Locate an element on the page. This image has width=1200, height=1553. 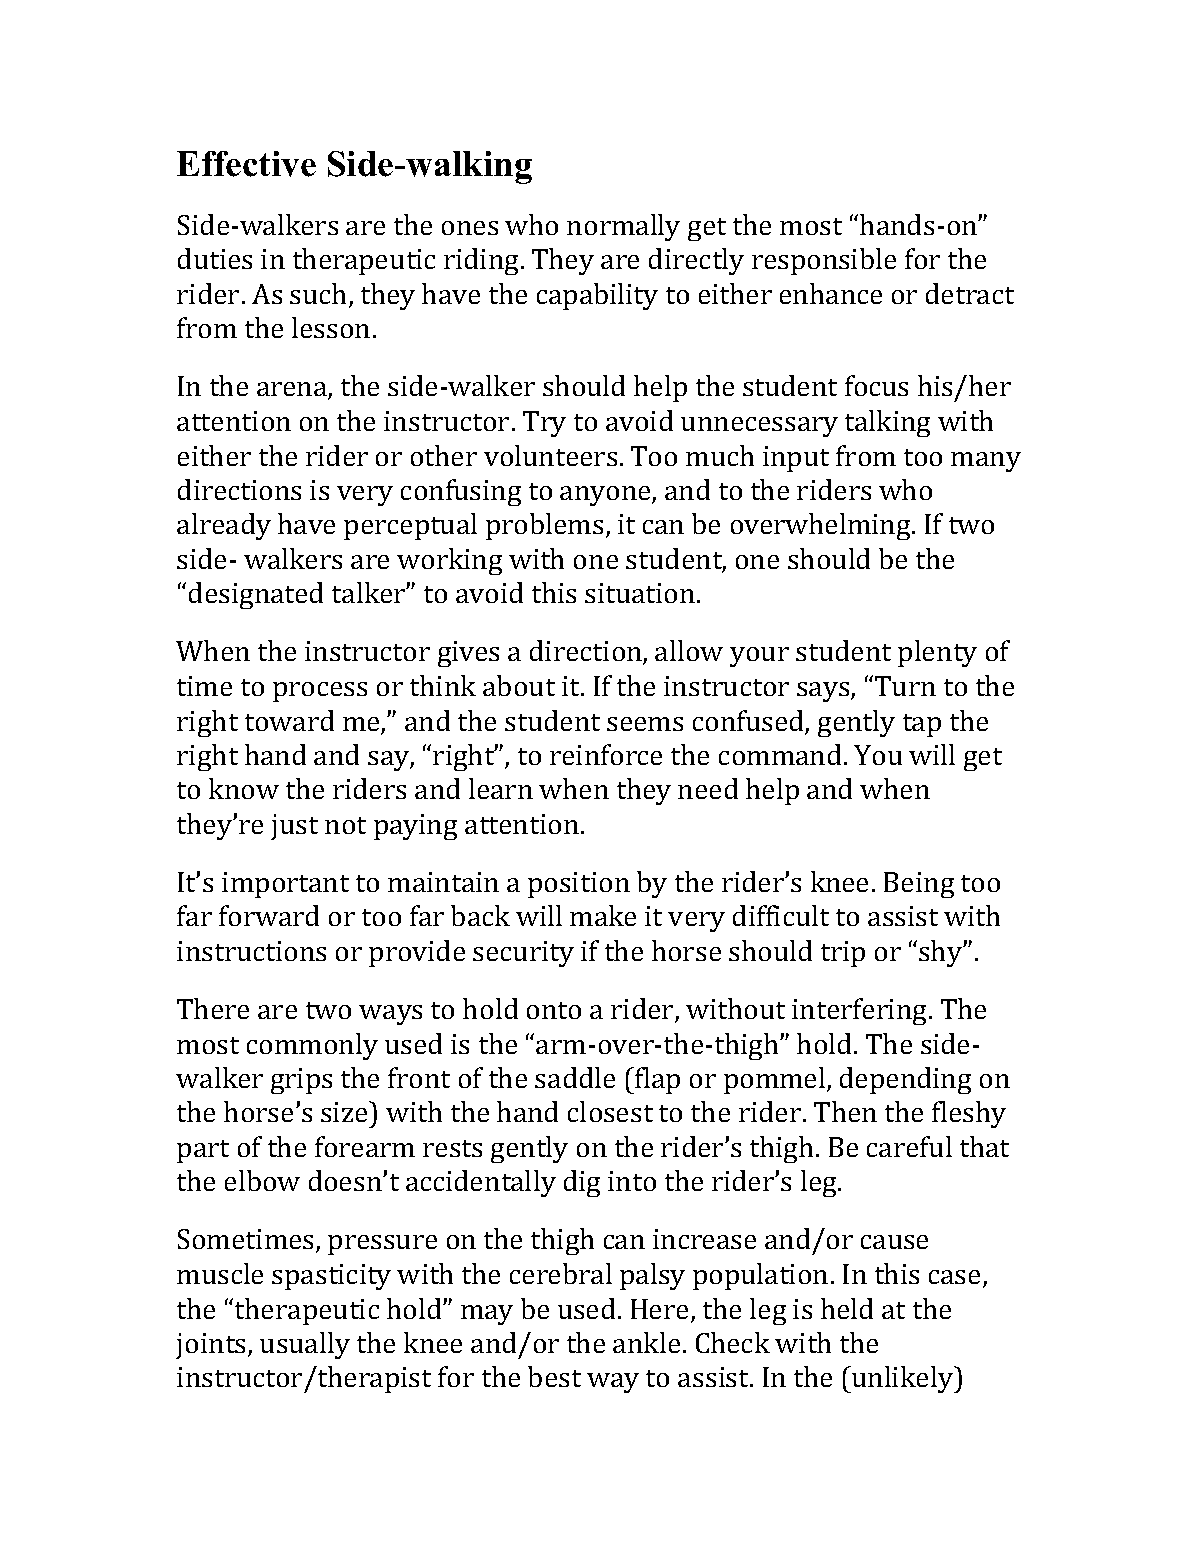
responsible is located at coordinates (824, 261).
